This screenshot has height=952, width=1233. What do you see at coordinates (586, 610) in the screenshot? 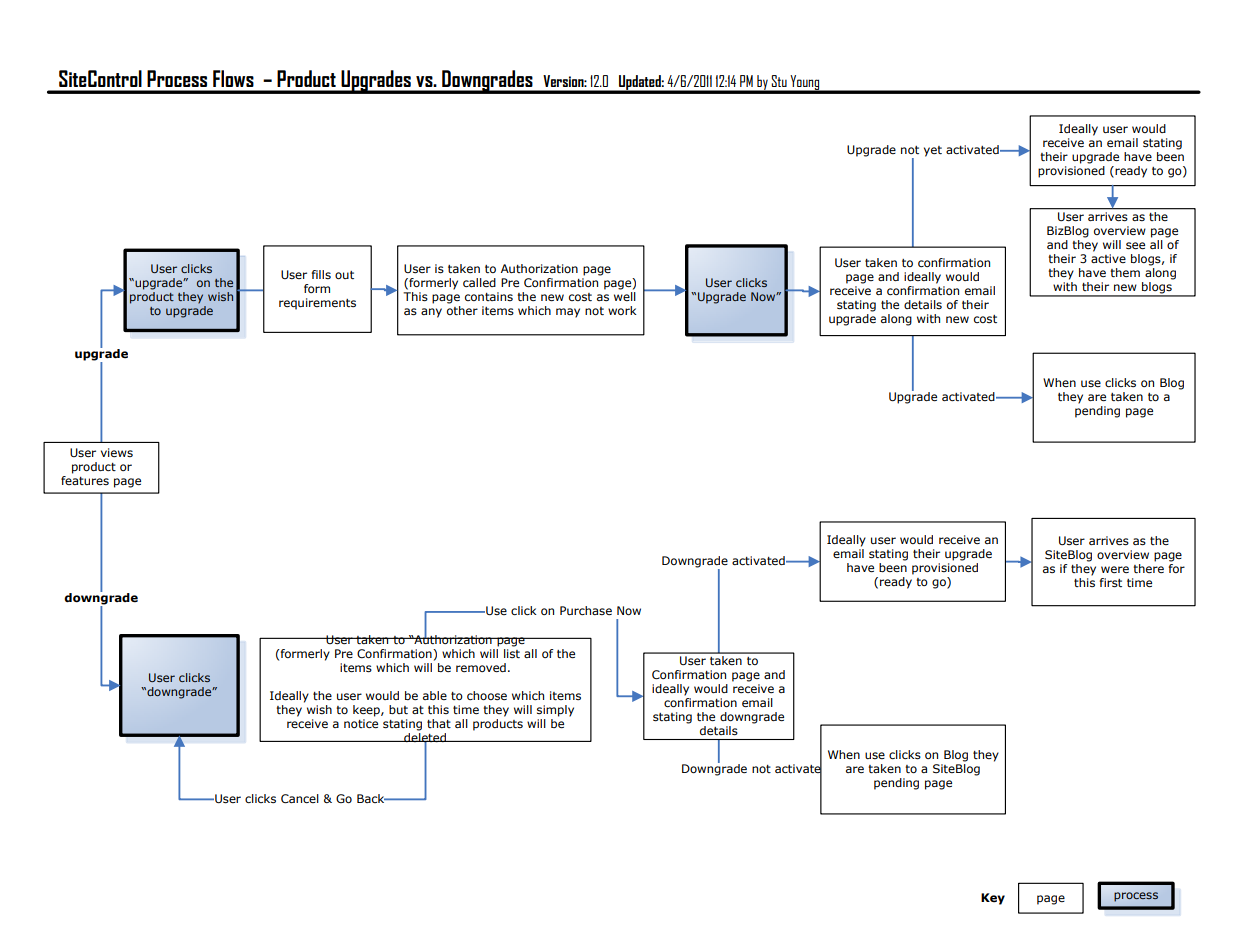
I see `Purchase` at bounding box center [586, 610].
